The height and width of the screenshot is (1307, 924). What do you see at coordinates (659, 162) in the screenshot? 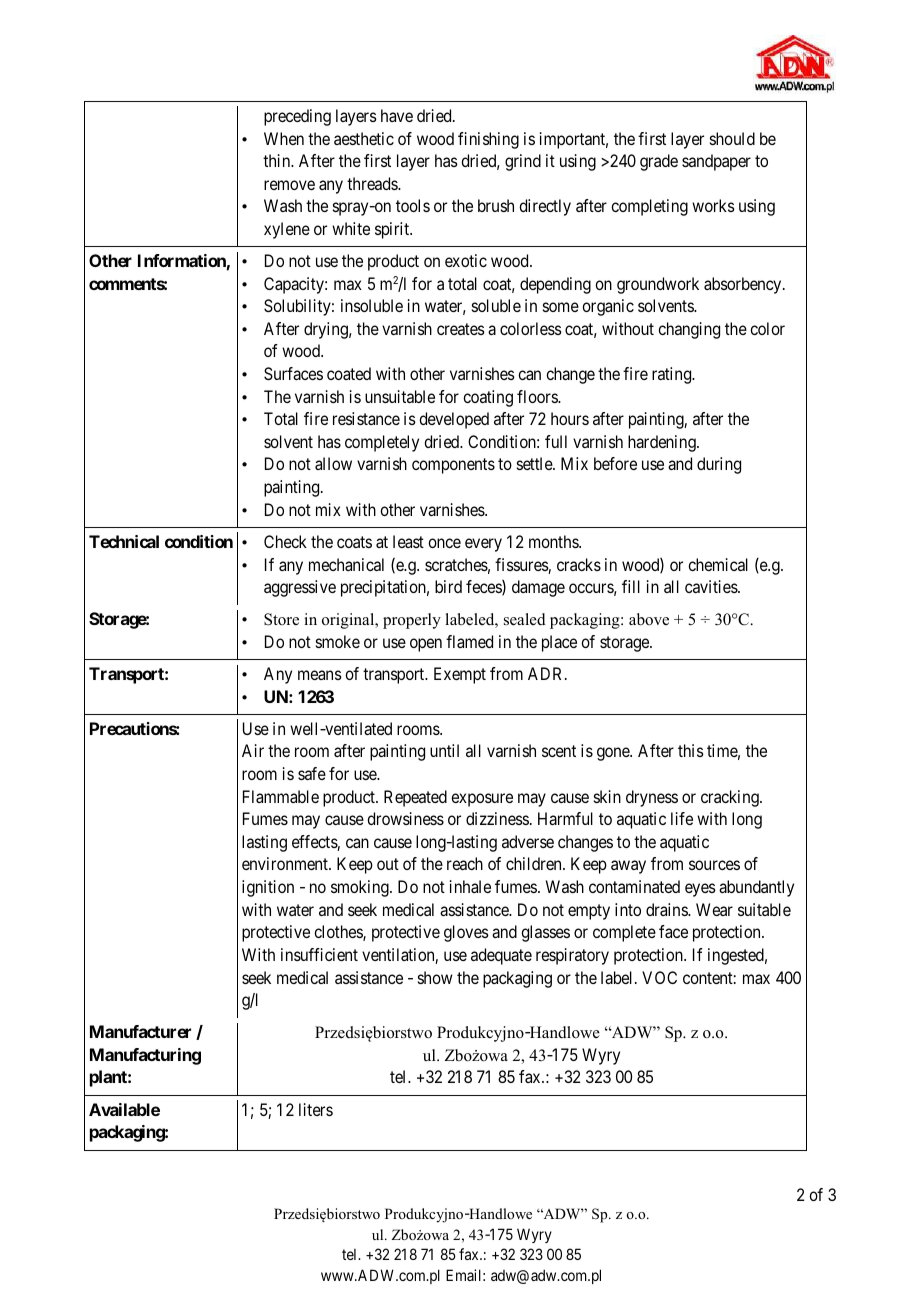
I see `grade` at bounding box center [659, 162].
